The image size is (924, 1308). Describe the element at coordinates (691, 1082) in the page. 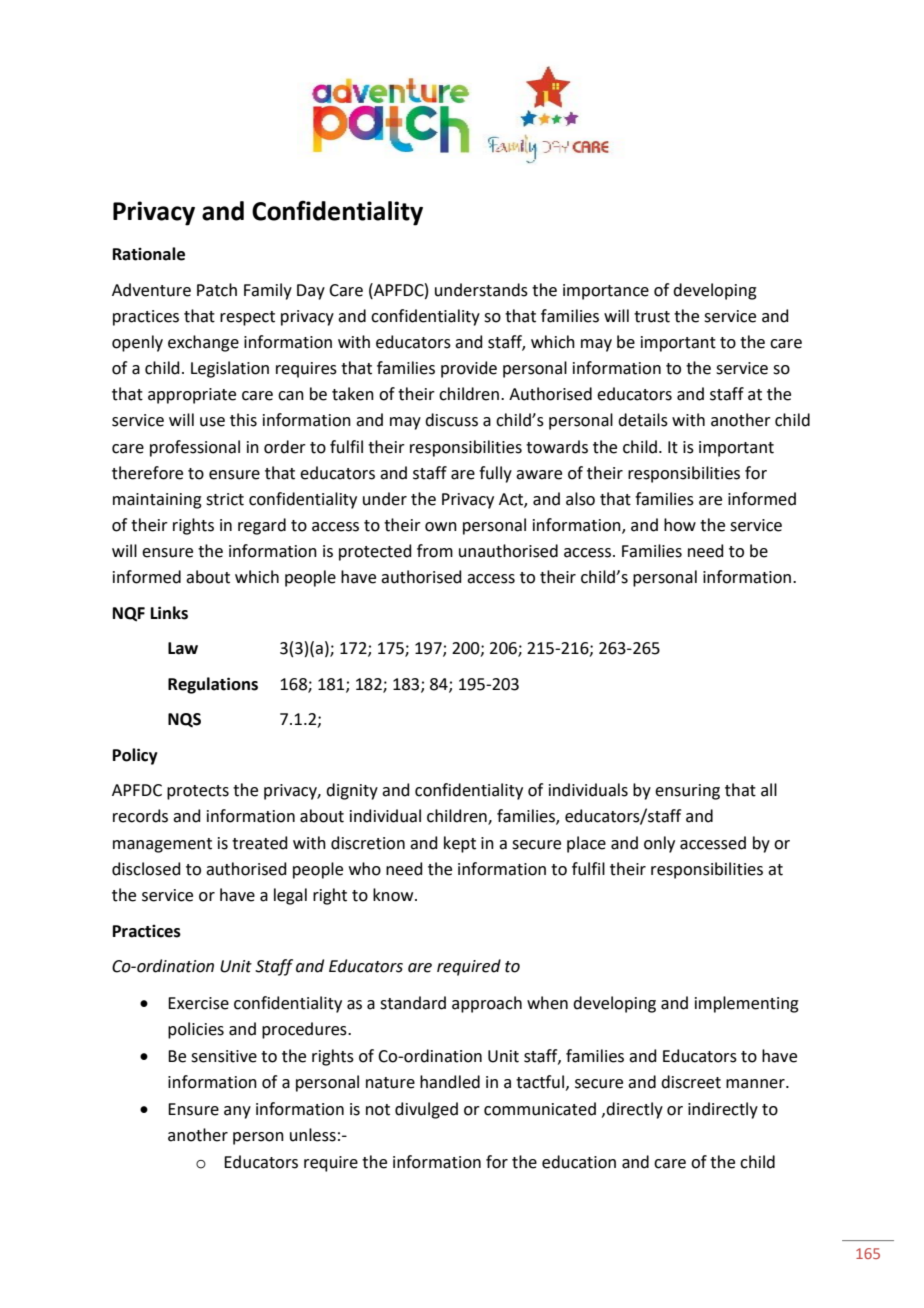

I see `discreet` at that location.
